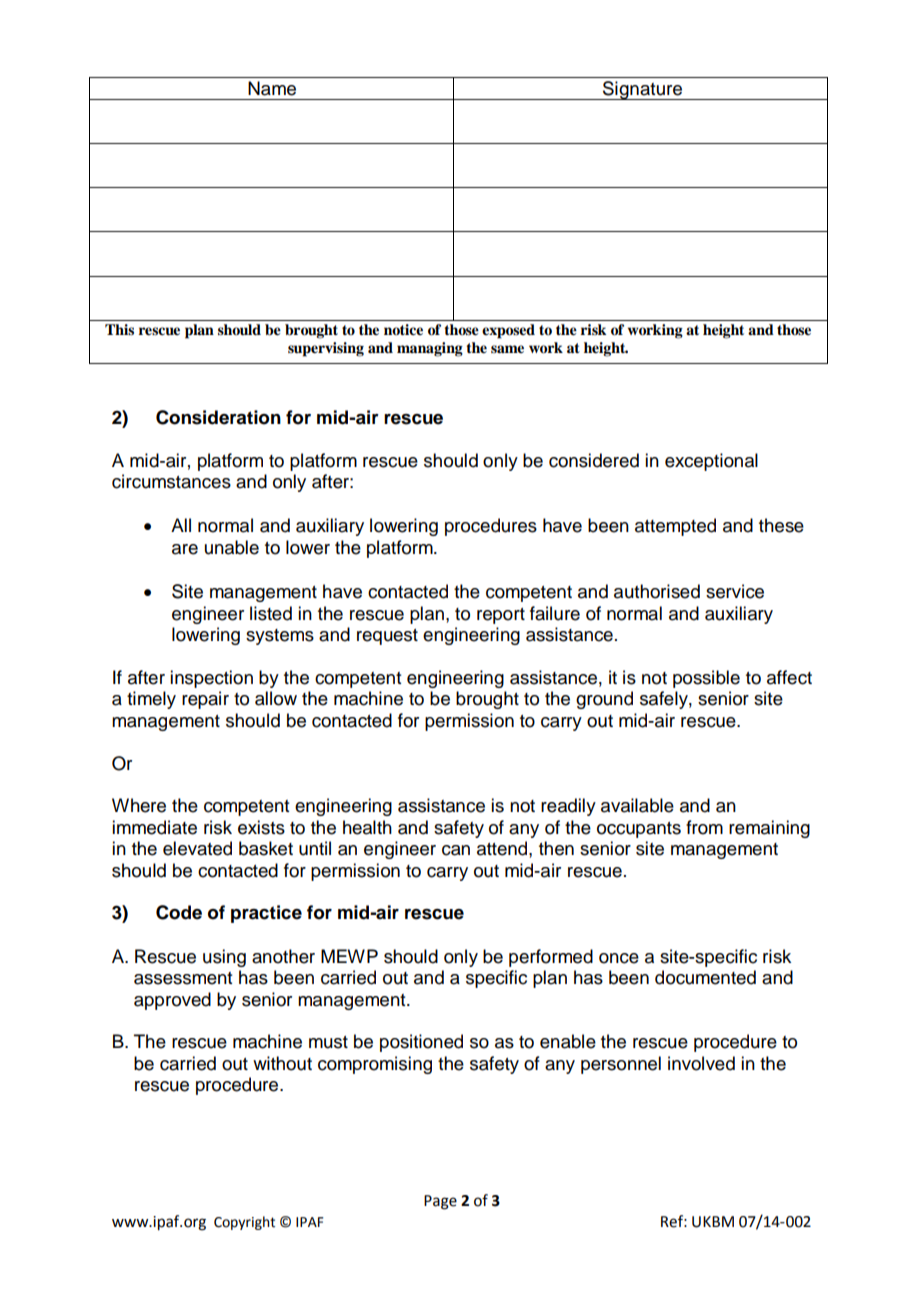  I want to click on Name, so click(272, 88).
